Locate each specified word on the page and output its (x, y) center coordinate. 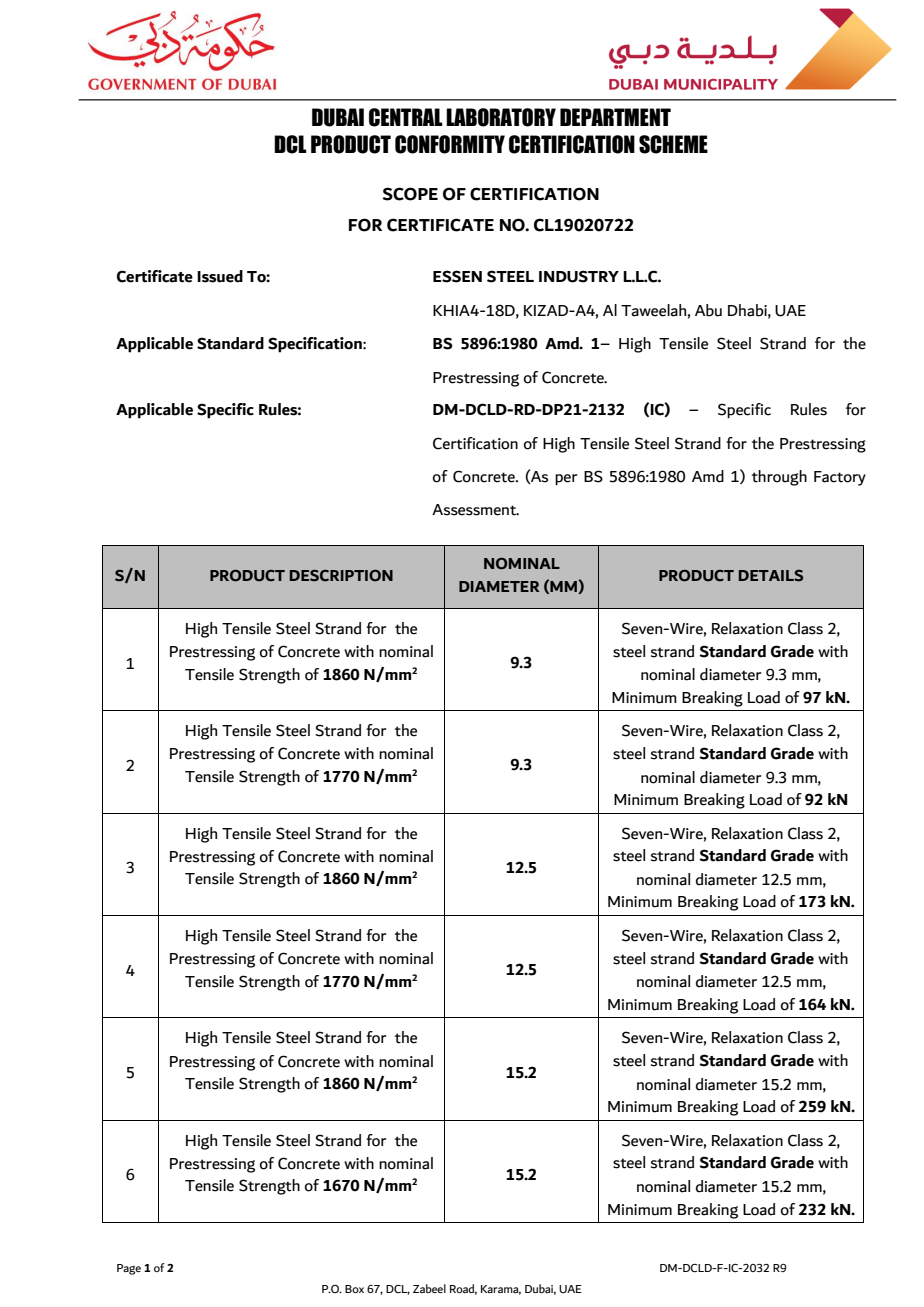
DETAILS (771, 576)
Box (354, 1289)
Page (129, 1269)
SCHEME (673, 144)
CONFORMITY (450, 144)
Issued (220, 276)
